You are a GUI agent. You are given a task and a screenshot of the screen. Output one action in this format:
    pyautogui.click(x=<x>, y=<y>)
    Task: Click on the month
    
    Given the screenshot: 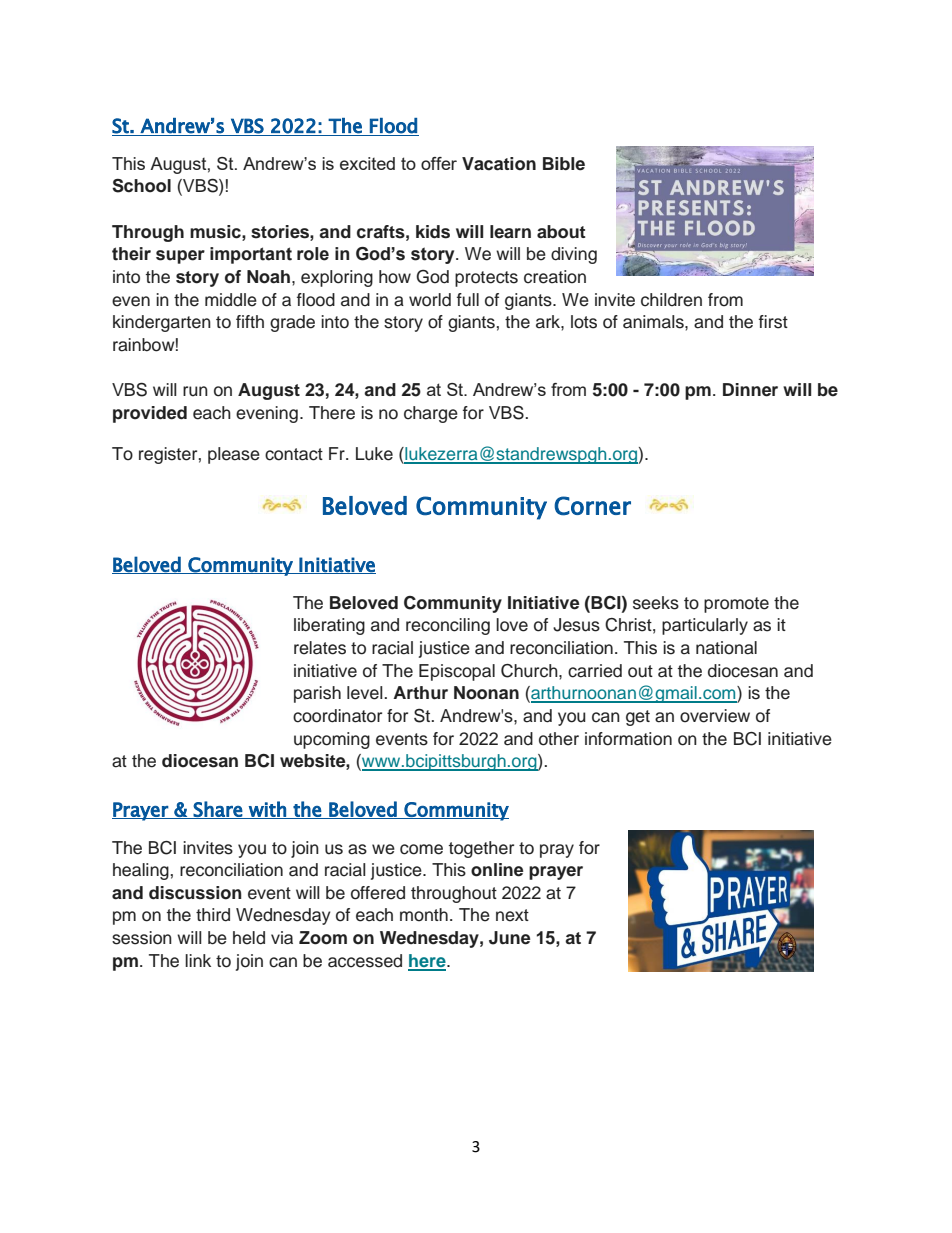 What is the action you would take?
    pyautogui.click(x=424, y=915)
